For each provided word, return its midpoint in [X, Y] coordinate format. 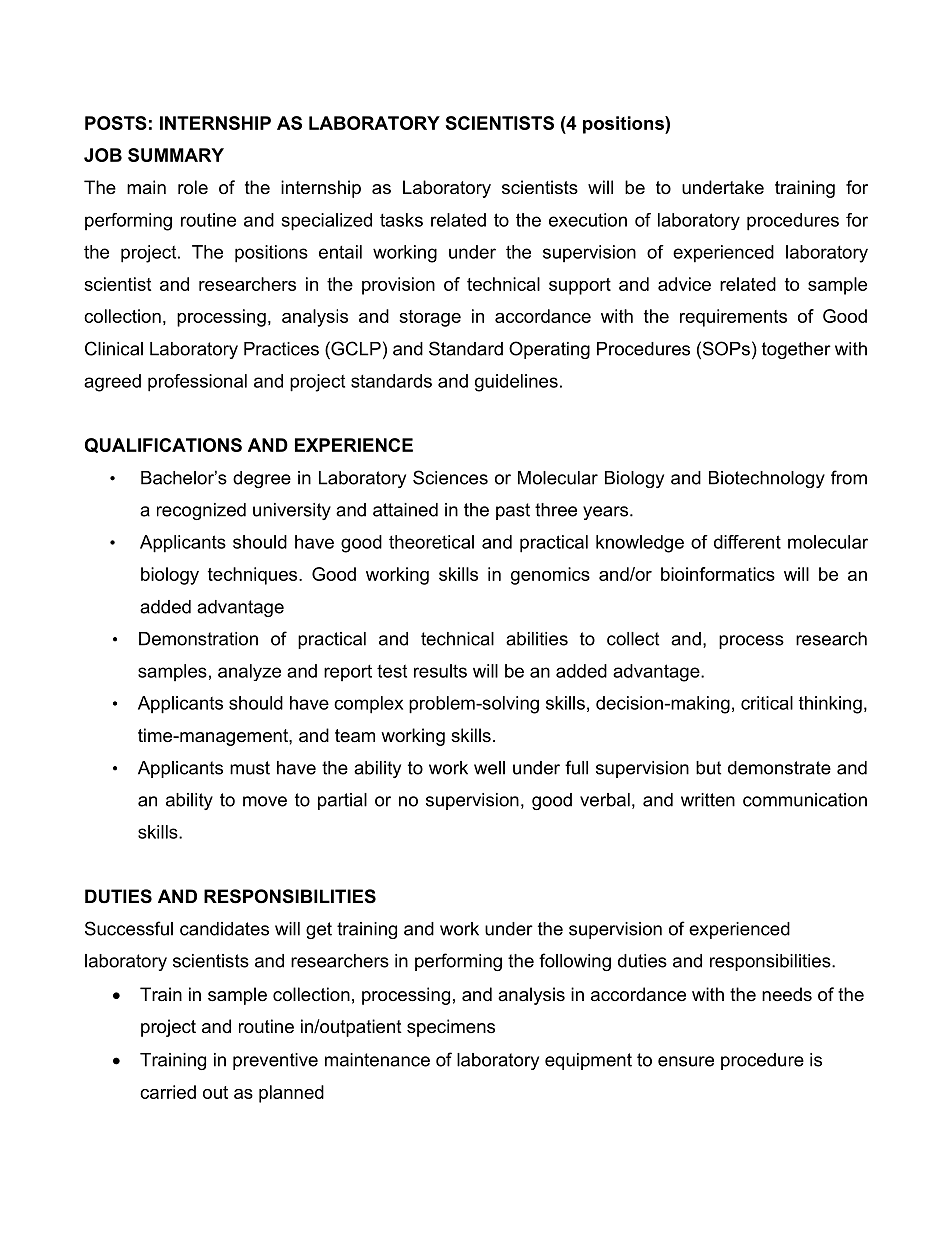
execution [588, 220]
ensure [686, 1061]
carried [168, 1092]
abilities [537, 639]
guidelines [516, 383]
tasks [401, 220]
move [265, 801]
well [489, 768]
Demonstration [198, 639]
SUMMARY [176, 155]
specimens [451, 1028]
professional [197, 383]
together [796, 350]
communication [805, 800]
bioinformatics [718, 574]
